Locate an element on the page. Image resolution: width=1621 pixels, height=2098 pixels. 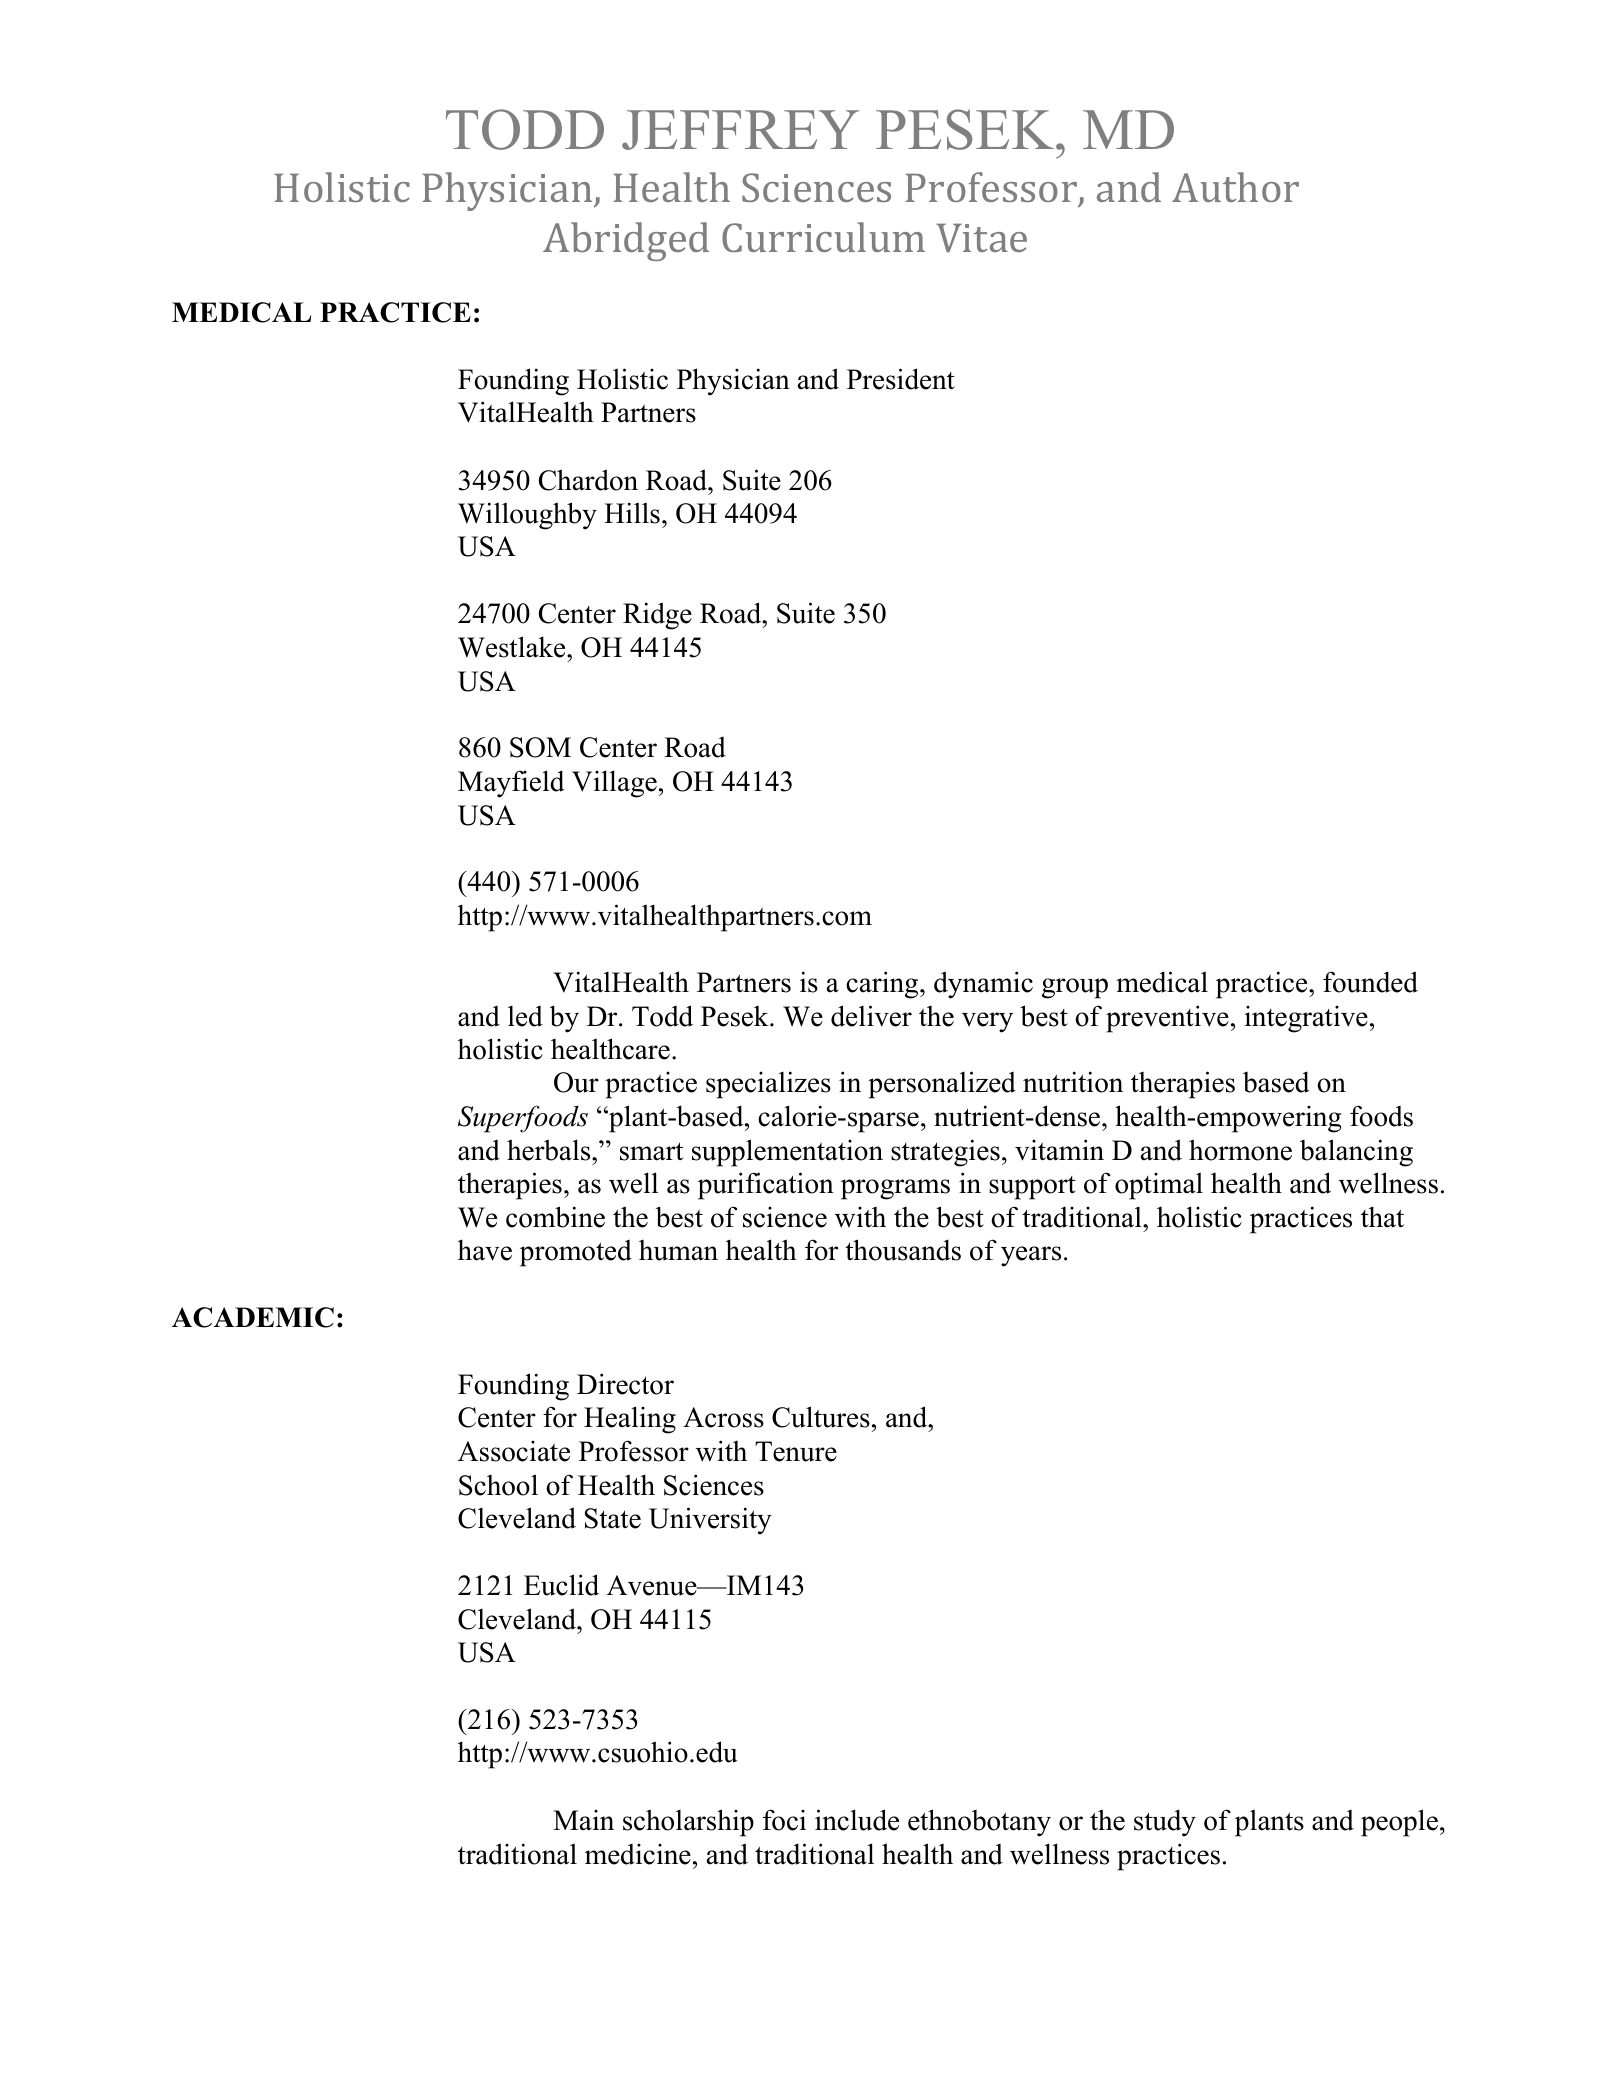
Author is located at coordinates (1235, 187).
